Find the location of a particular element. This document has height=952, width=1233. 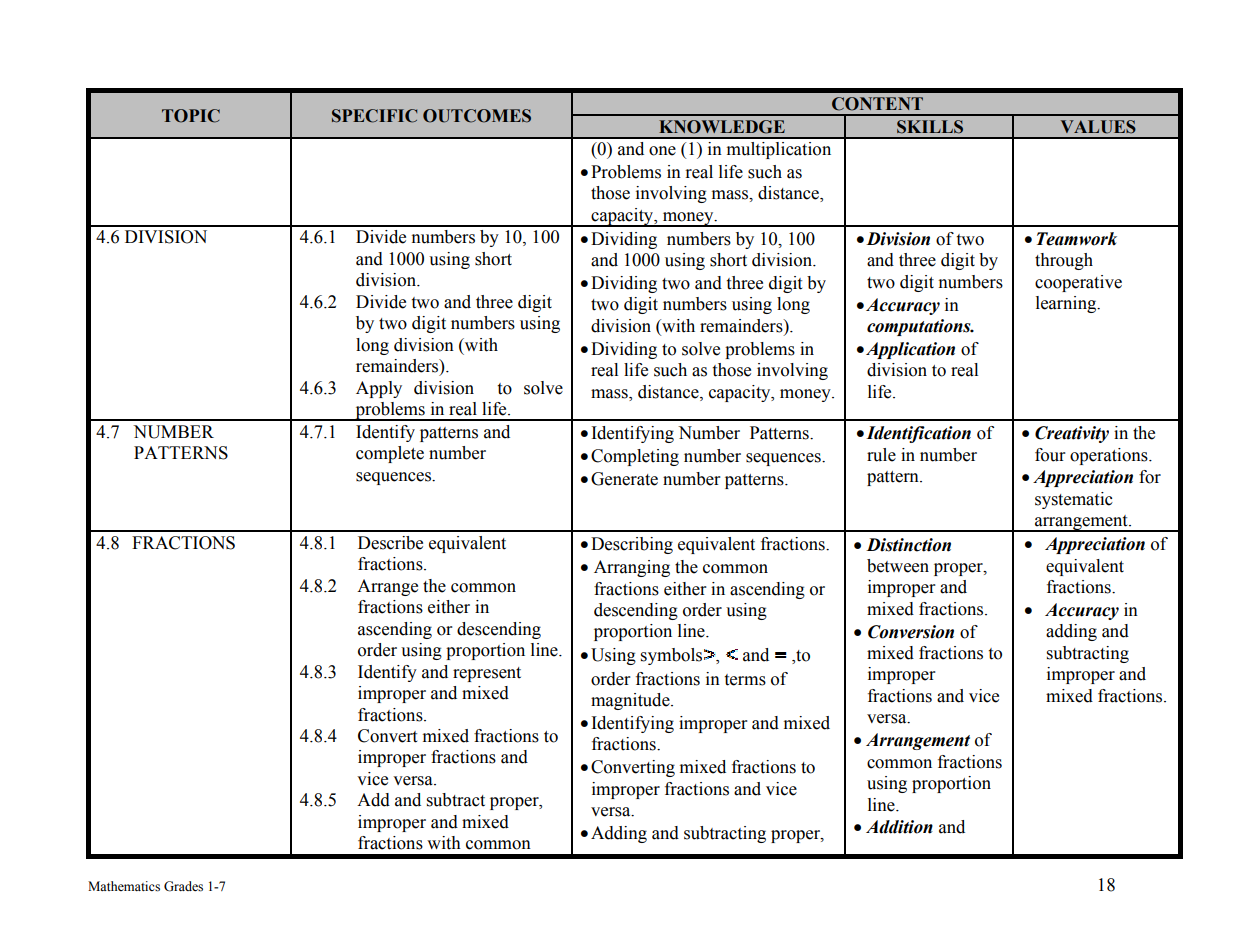

Application is located at coordinates (910, 350).
